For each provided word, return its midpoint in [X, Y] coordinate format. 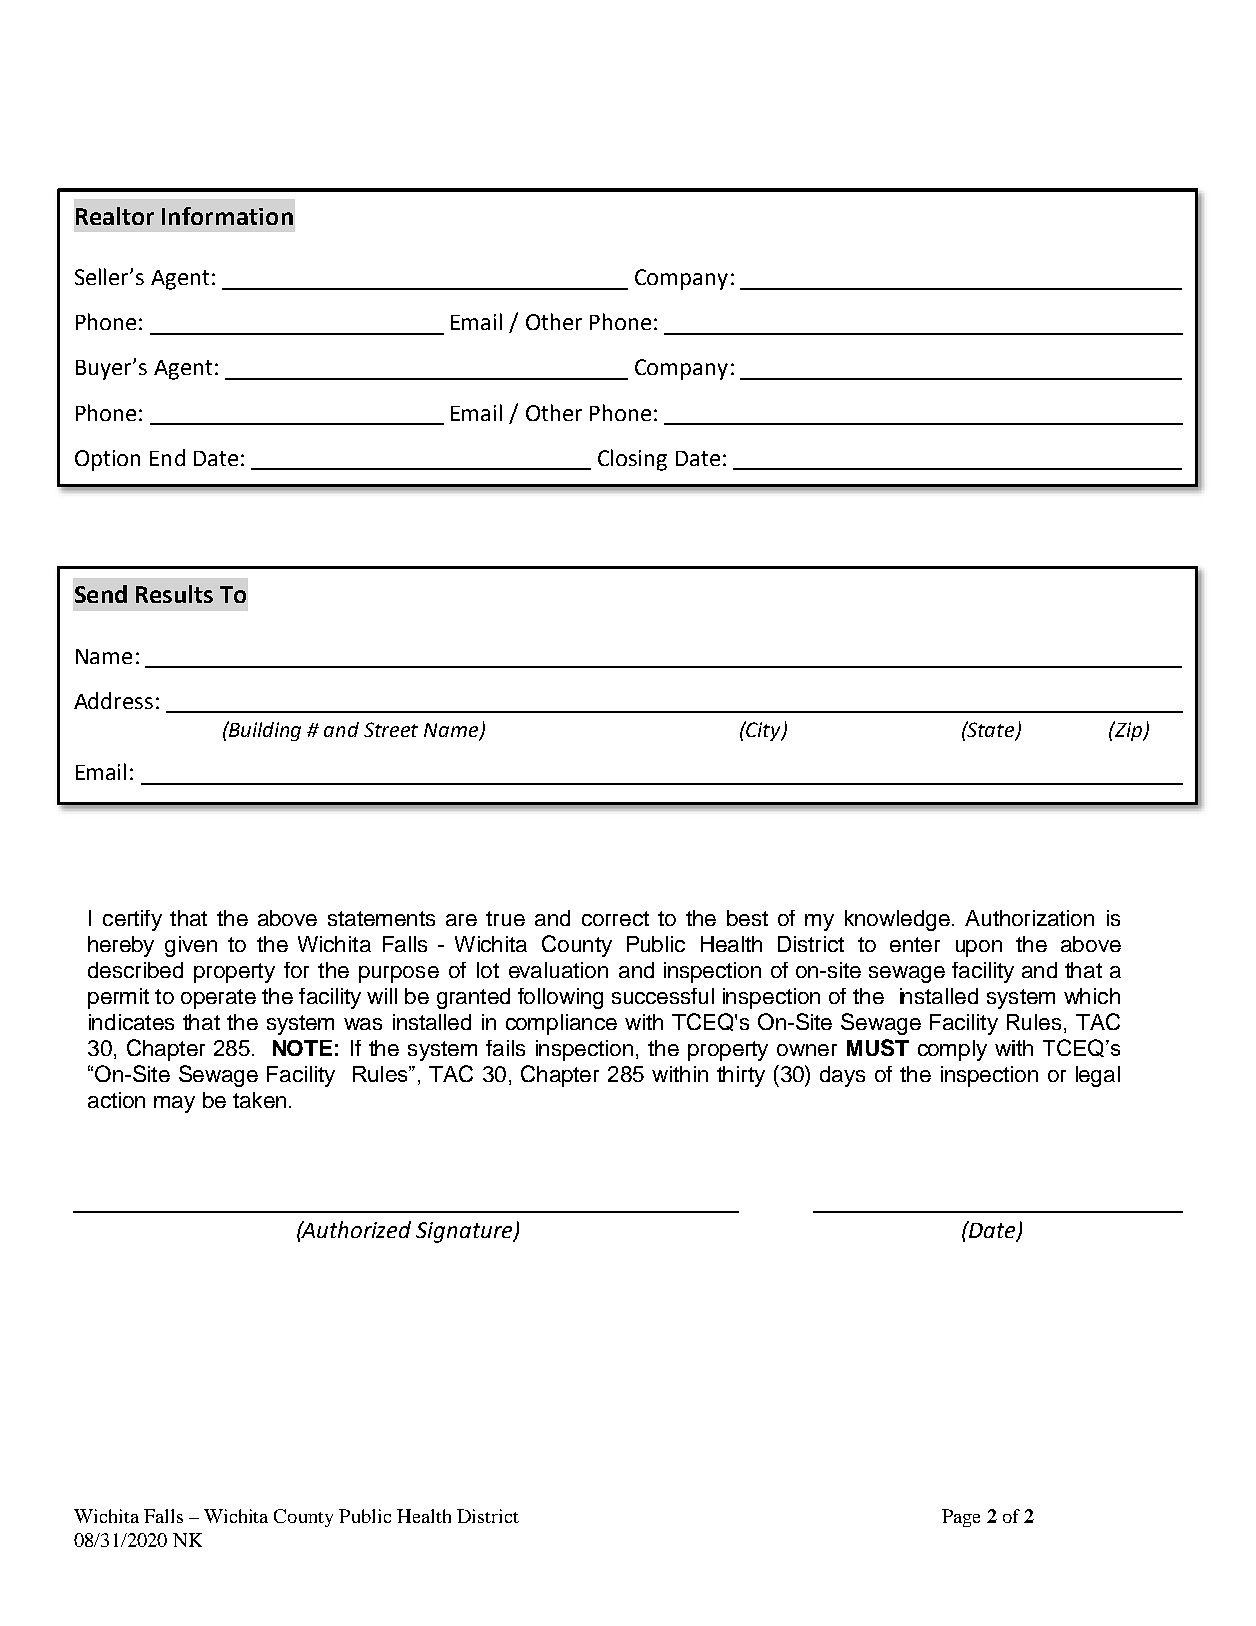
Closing [632, 460]
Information [227, 216]
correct [615, 918]
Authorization [1029, 918]
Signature [465, 1232]
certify [132, 920]
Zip [1128, 731]
